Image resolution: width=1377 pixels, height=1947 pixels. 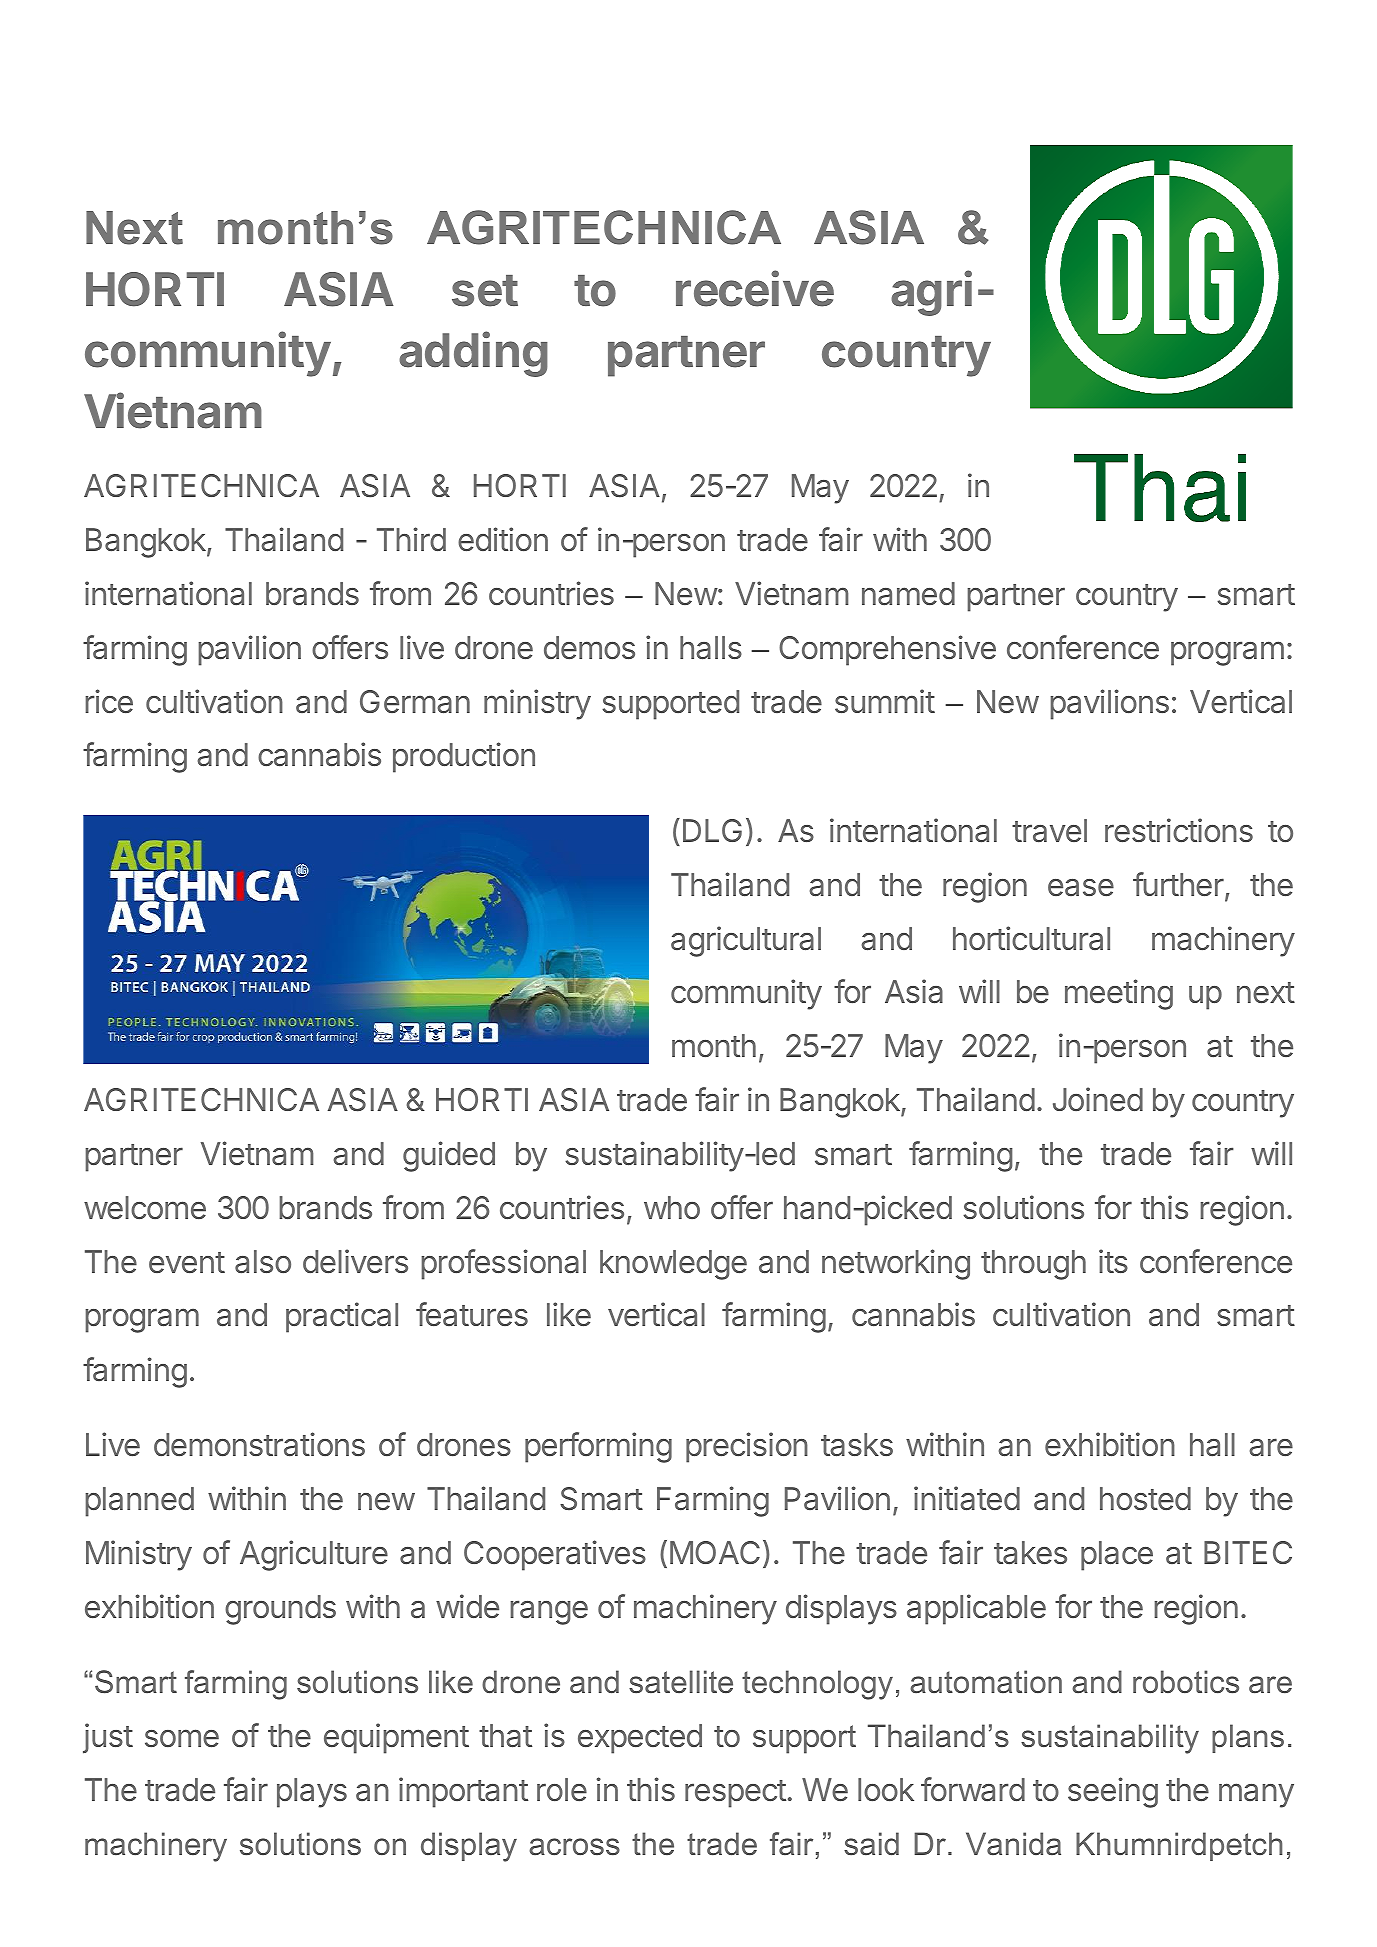 What do you see at coordinates (755, 288) in the document?
I see `receive` at bounding box center [755, 288].
